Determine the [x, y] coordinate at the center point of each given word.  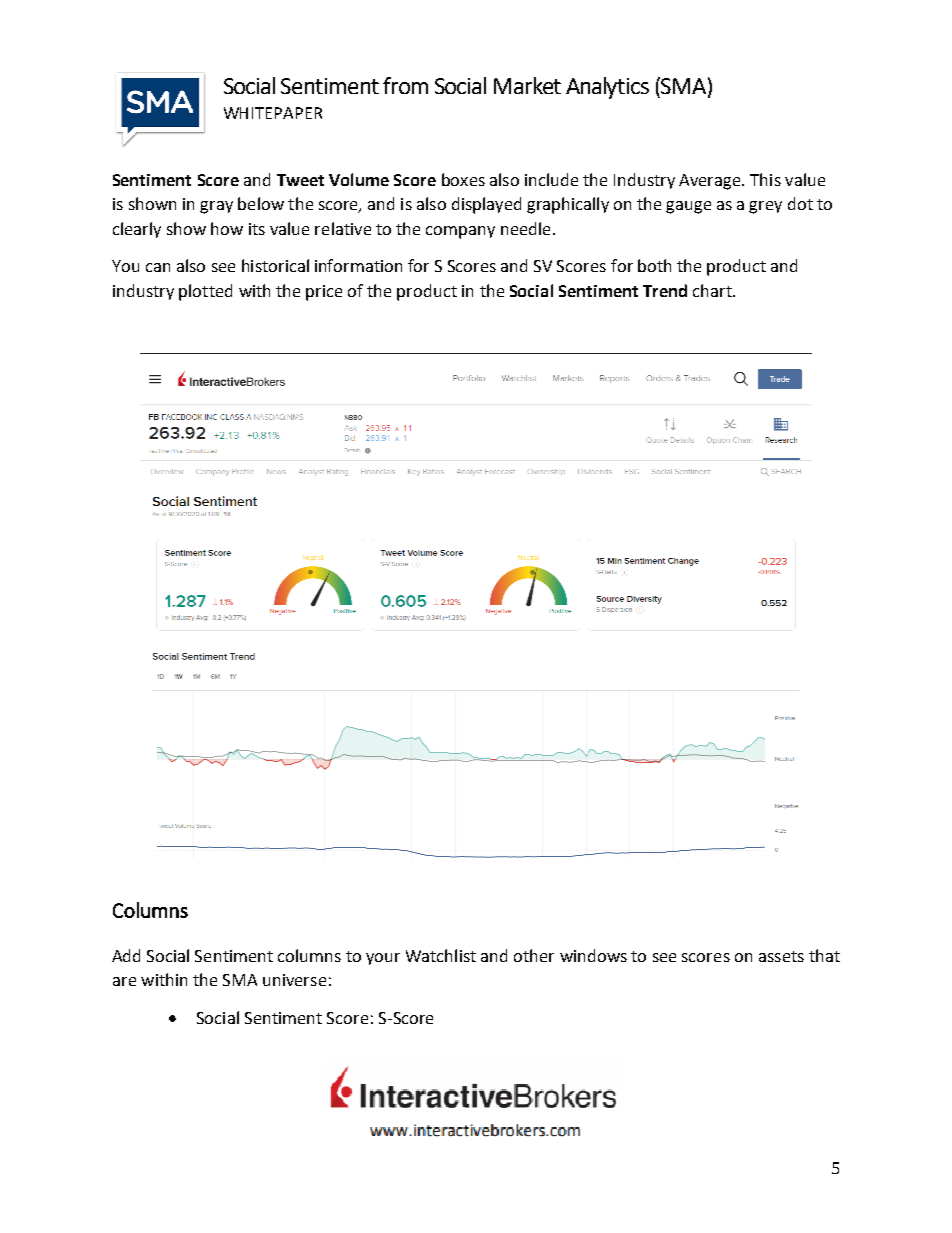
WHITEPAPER [273, 113]
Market [527, 85]
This [765, 179]
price [324, 293]
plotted [205, 292]
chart [713, 290]
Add [126, 955]
